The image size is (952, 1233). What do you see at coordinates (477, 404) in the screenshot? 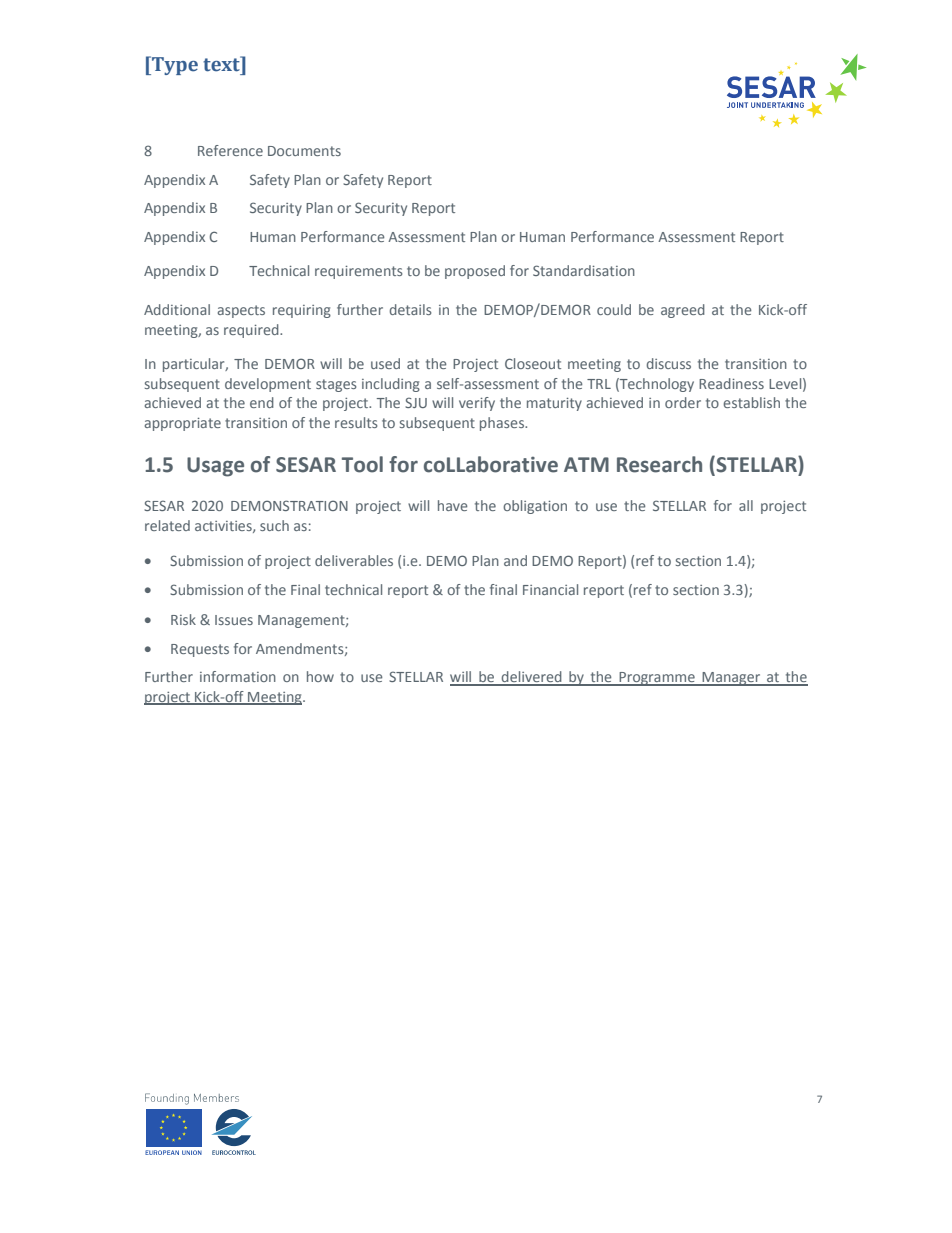
I see `verify` at bounding box center [477, 404].
